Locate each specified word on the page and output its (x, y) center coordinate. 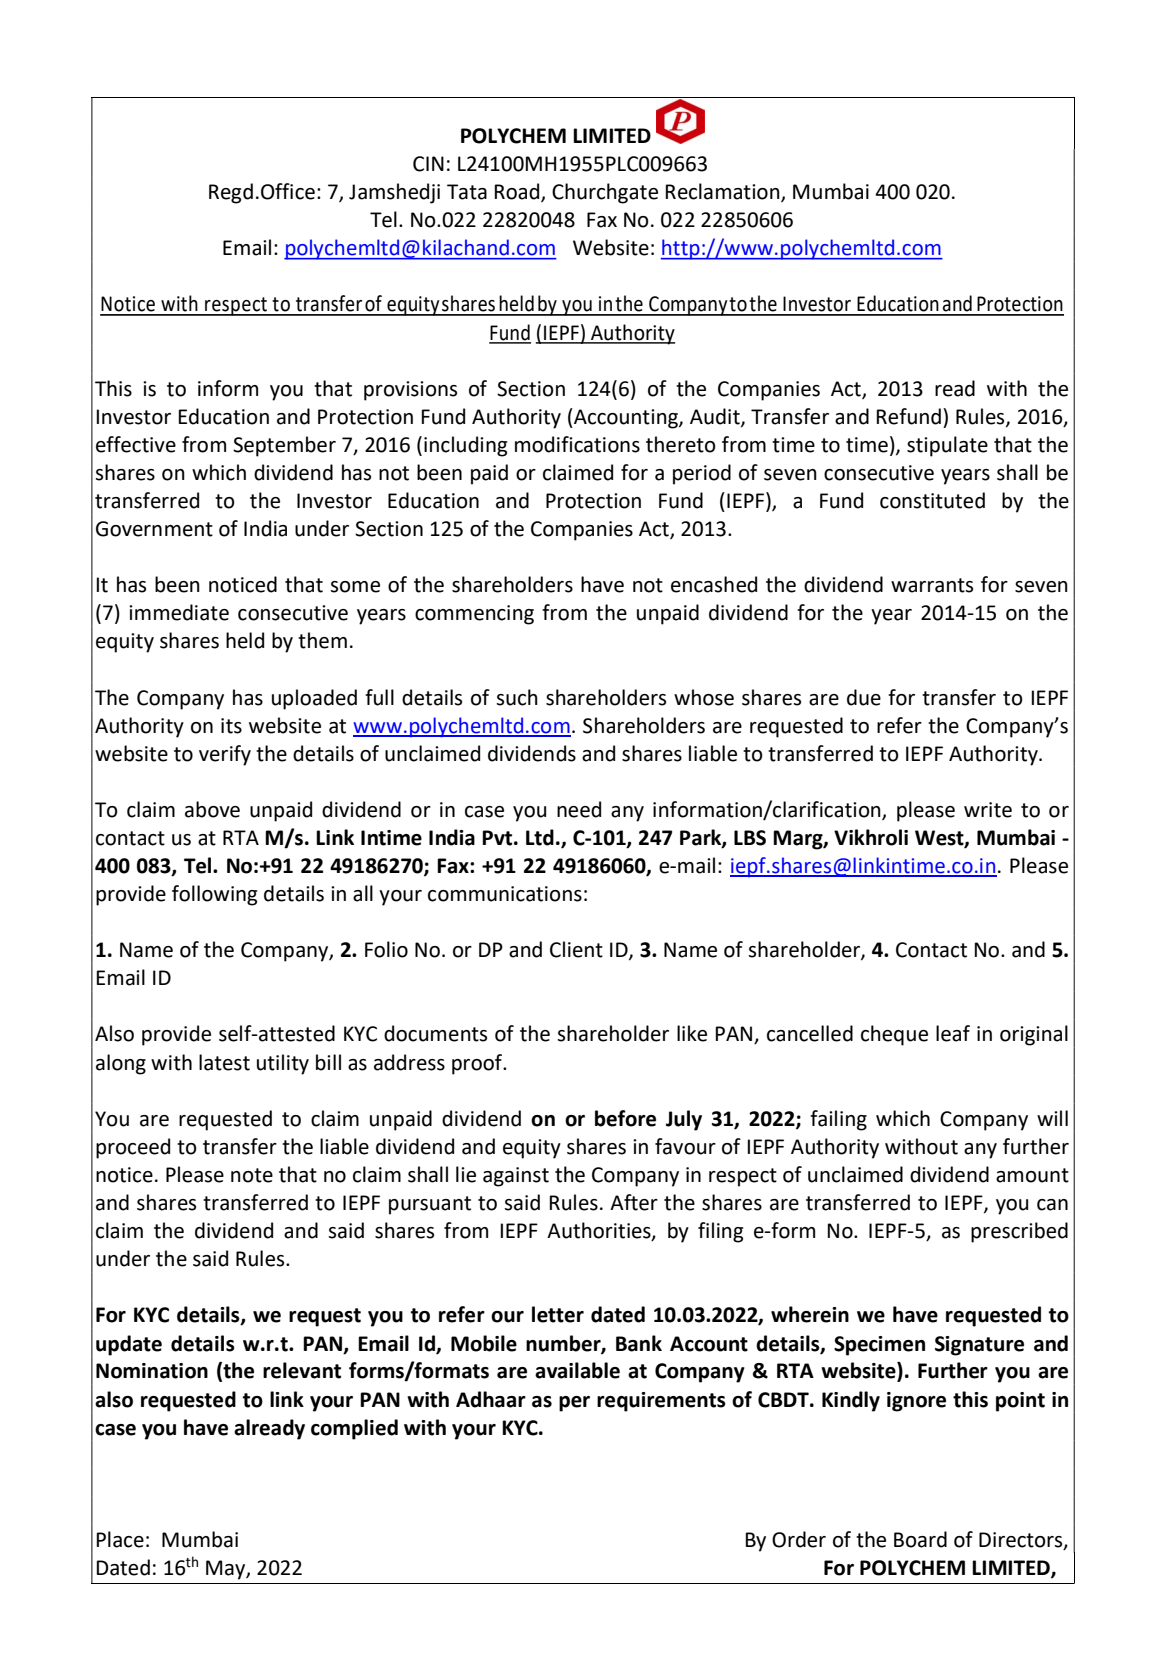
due (864, 697)
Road (518, 192)
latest (224, 1062)
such (517, 697)
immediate (179, 612)
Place (120, 1539)
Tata (467, 192)
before (625, 1118)
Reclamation (724, 192)
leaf (953, 1033)
